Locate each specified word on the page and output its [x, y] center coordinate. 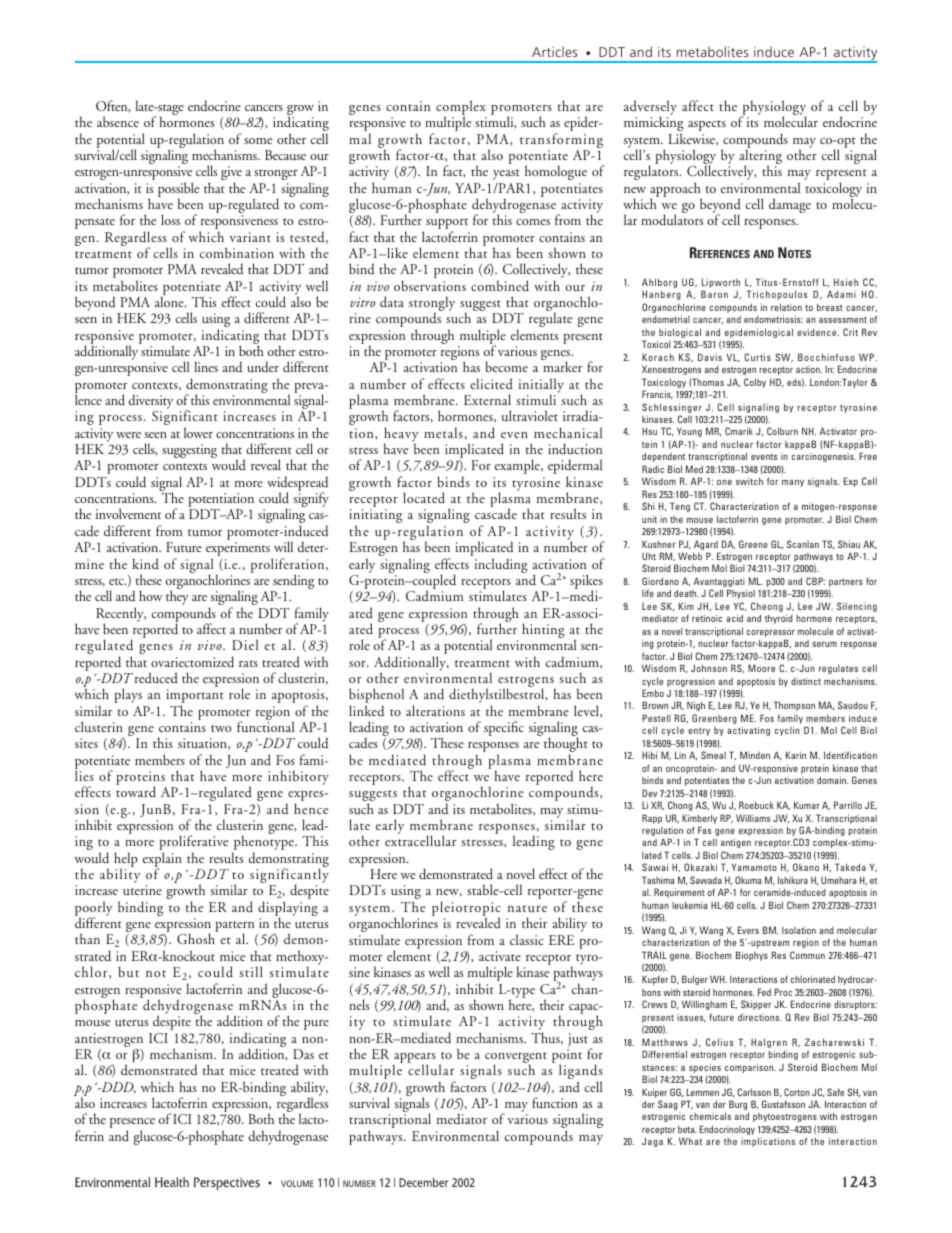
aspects [707, 125]
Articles [554, 51]
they [177, 597]
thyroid [779, 619]
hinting [543, 630]
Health [172, 1182]
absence [118, 121]
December [423, 1182]
